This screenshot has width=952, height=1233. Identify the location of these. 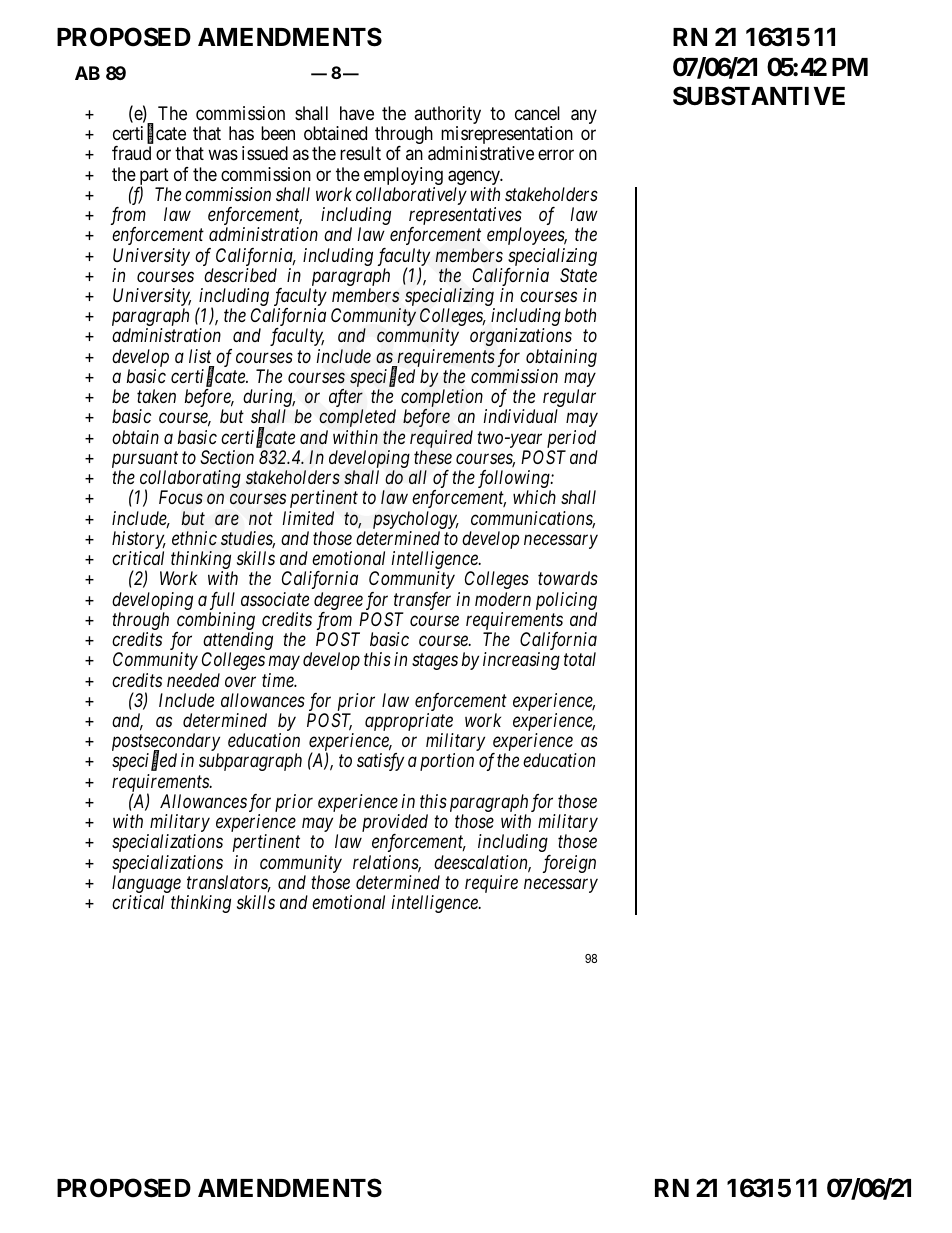
(433, 457).
